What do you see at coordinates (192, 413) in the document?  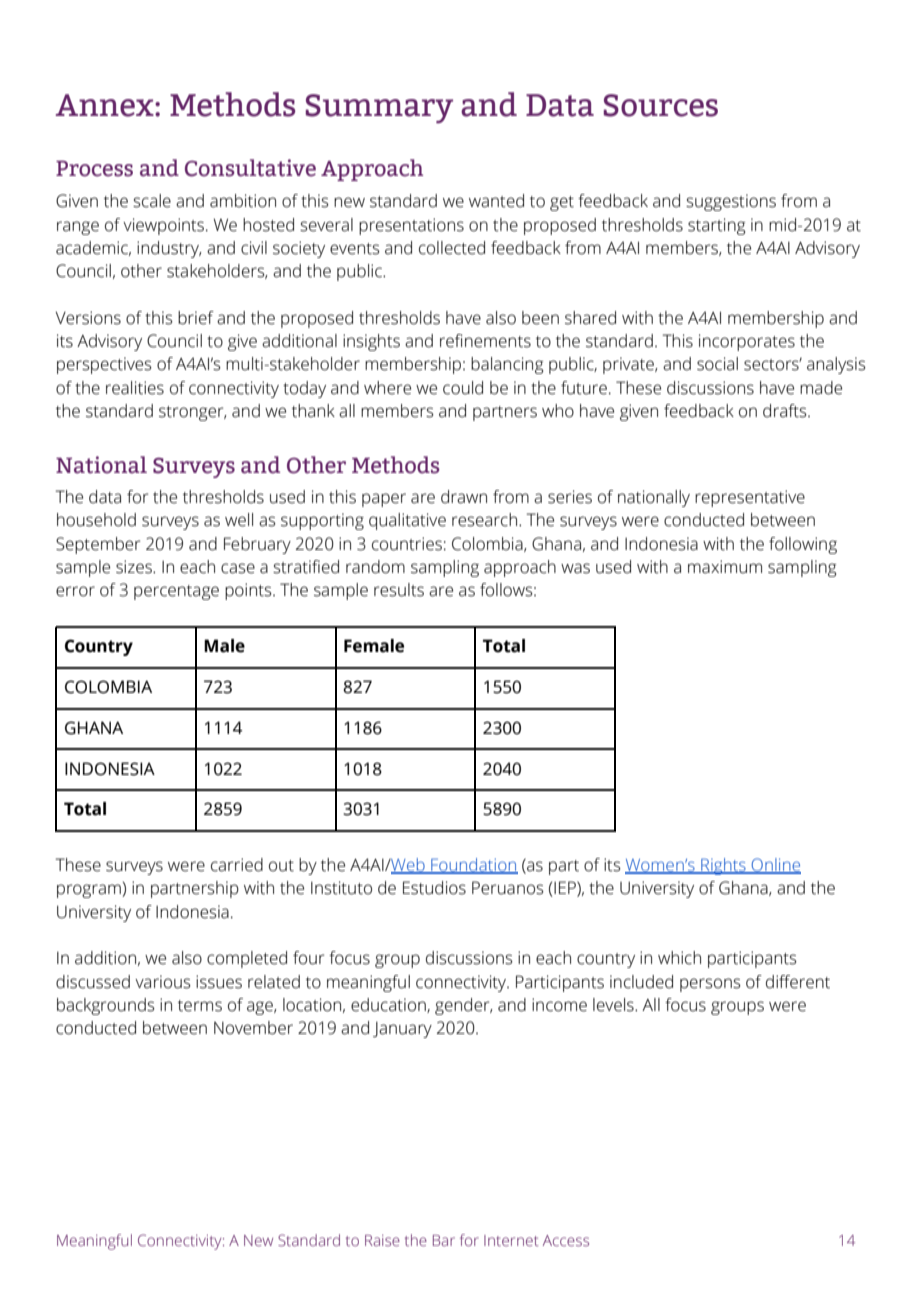 I see `stronger` at bounding box center [192, 413].
